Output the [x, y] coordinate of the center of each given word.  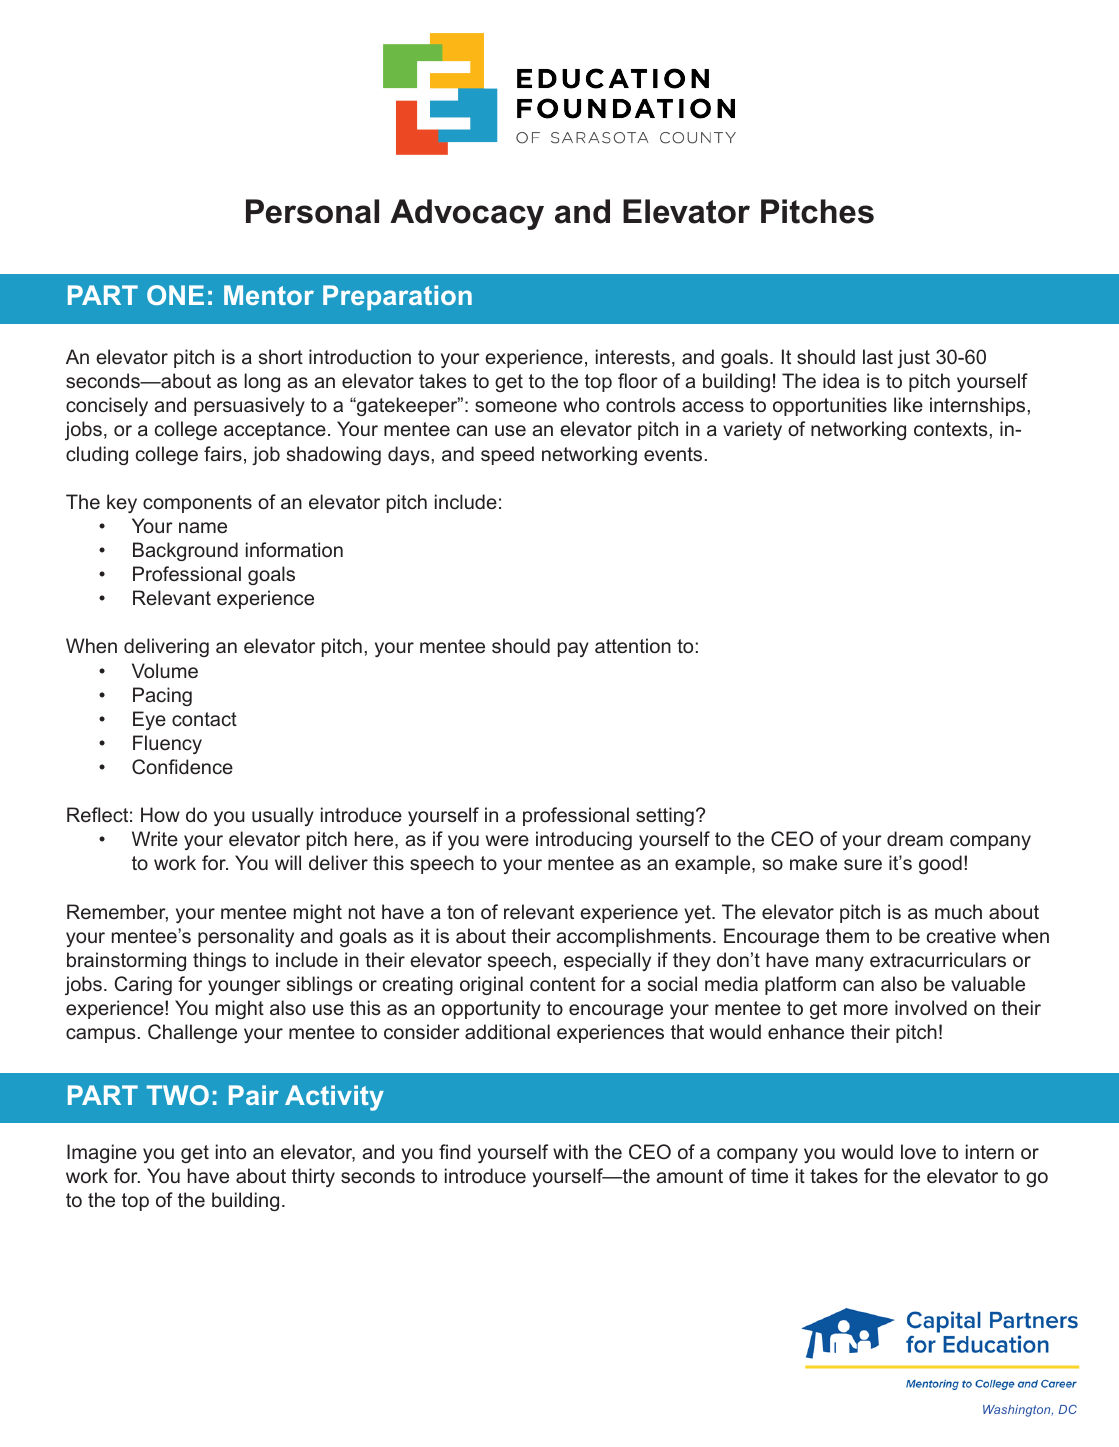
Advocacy [467, 214]
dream [915, 838]
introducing [584, 840]
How [160, 814]
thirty [313, 1177]
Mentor [269, 295]
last [878, 356]
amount [689, 1176]
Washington [1018, 1411]
